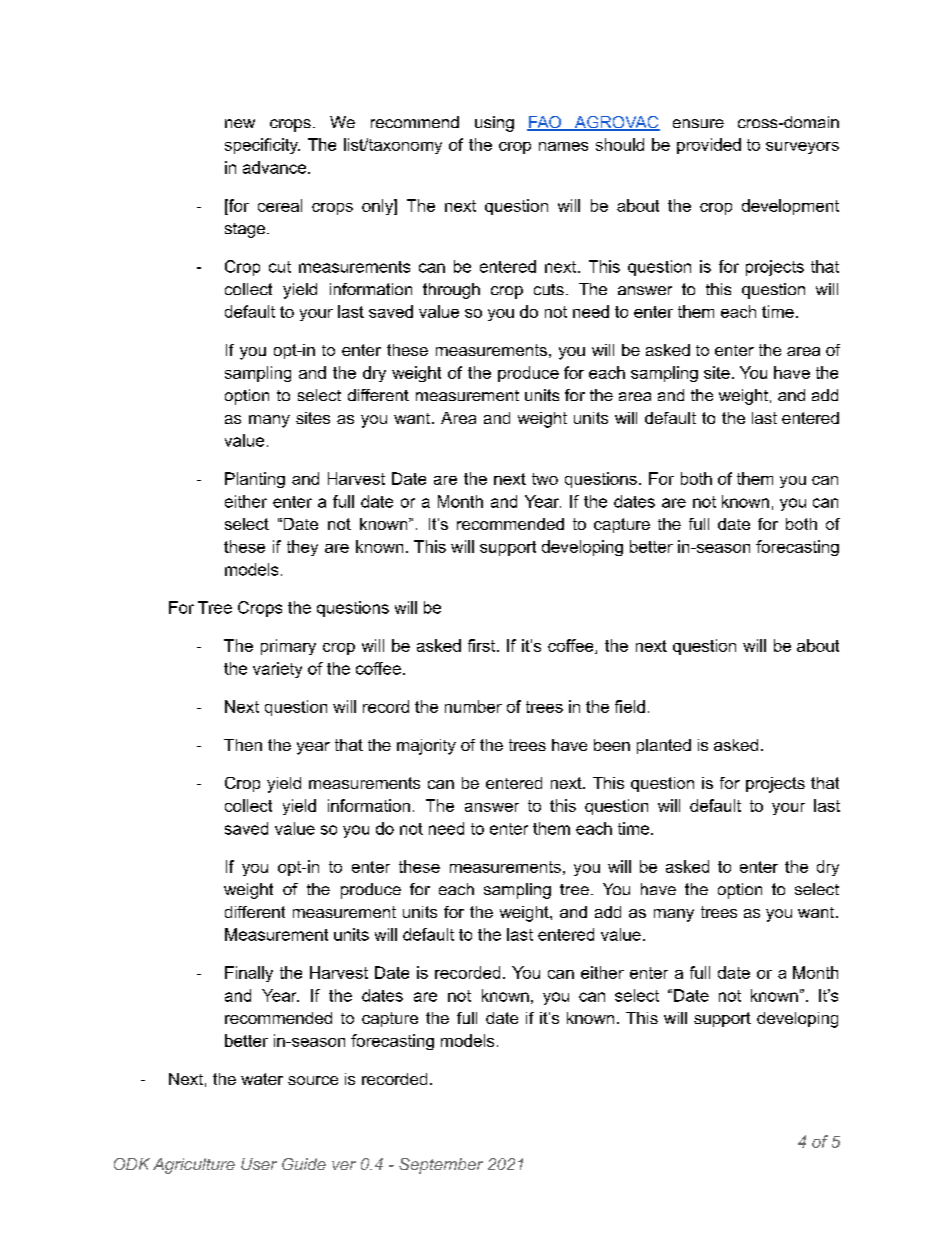 The height and width of the document is (1233, 952). I want to click on two, so click(545, 479).
